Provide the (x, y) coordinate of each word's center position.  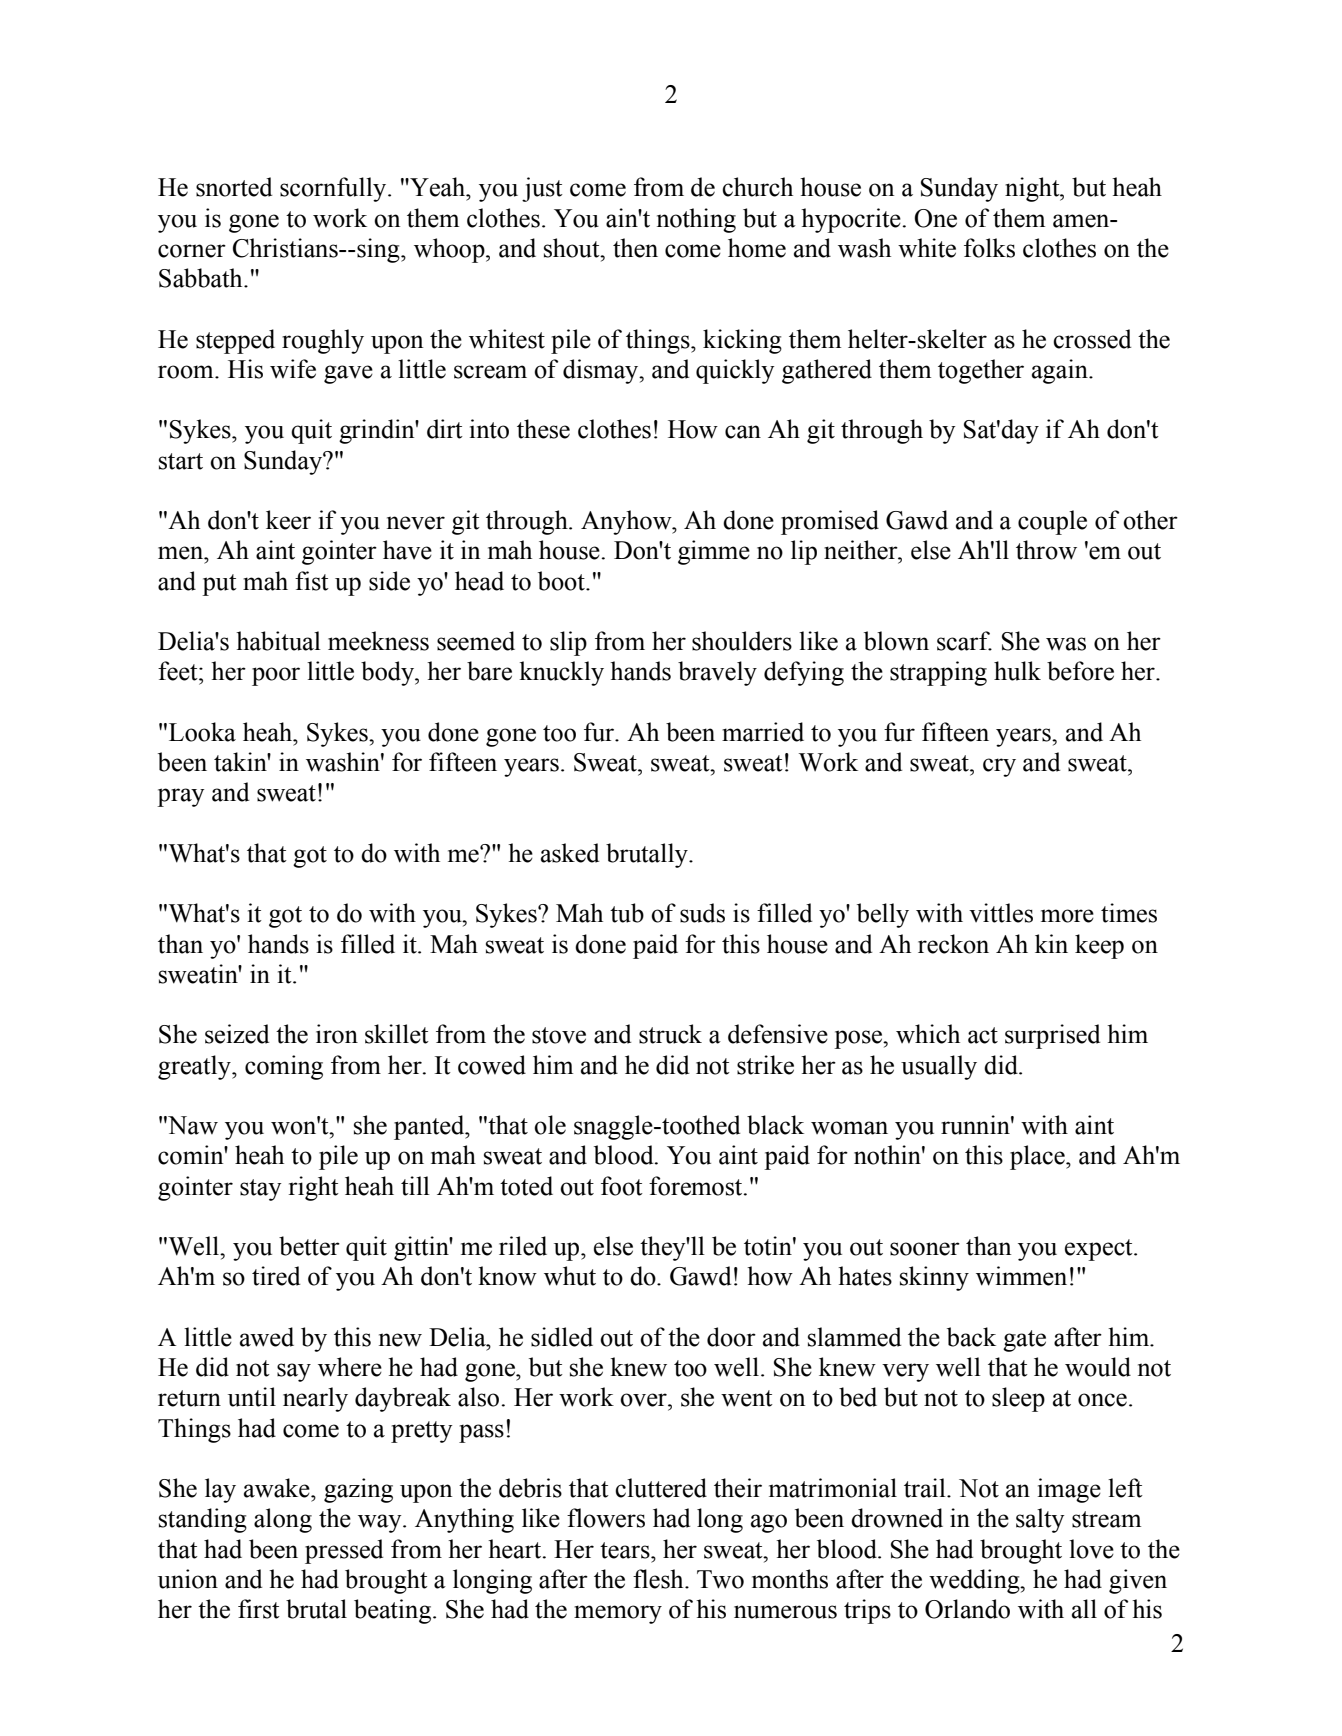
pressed (344, 1551)
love (1091, 1549)
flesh (659, 1579)
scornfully (334, 189)
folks (989, 248)
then (635, 248)
